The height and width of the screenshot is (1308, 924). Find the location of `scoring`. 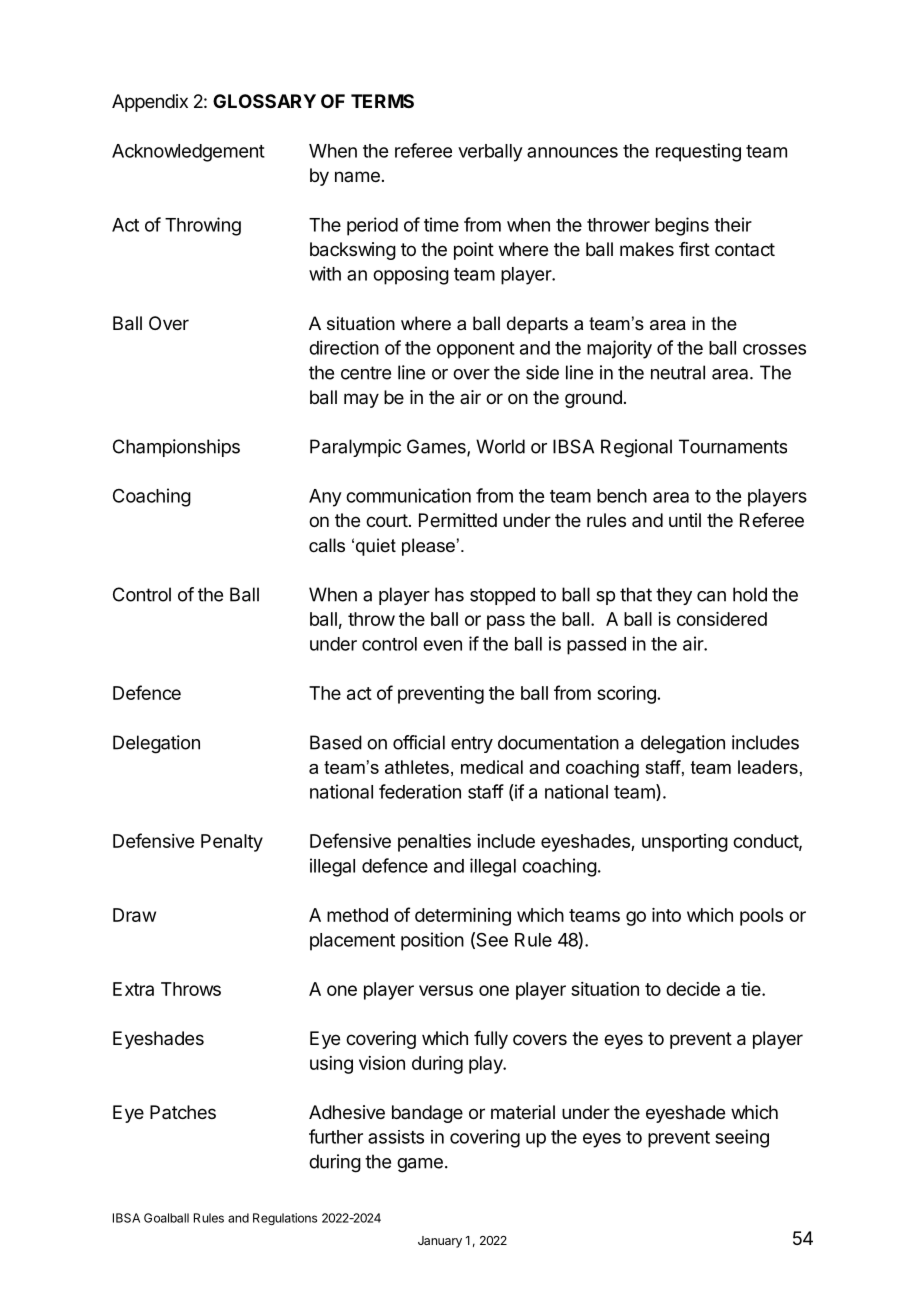

scoring is located at coordinates (626, 695).
